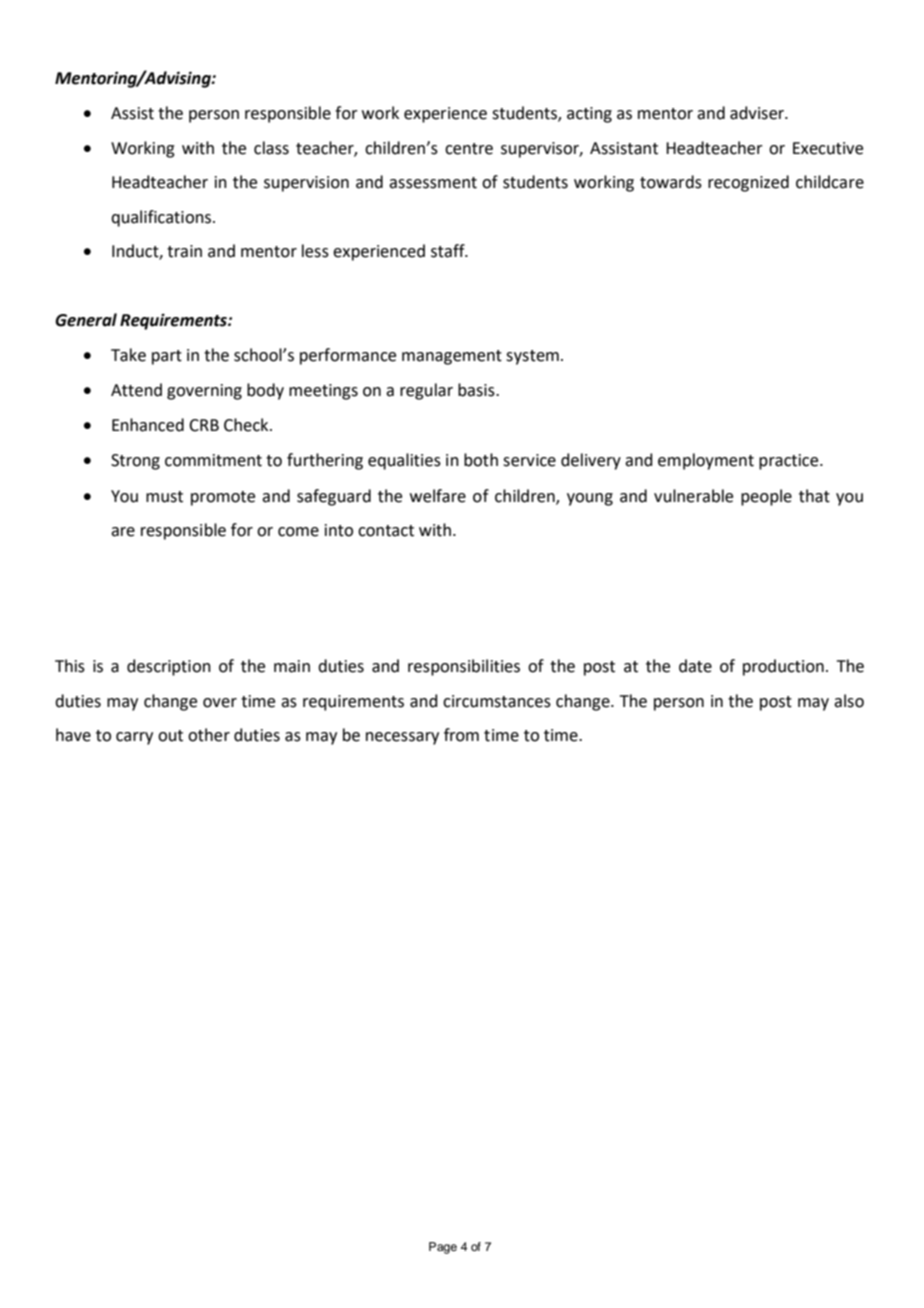 This screenshot has width=924, height=1308. What do you see at coordinates (161, 218) in the screenshot?
I see `qualifications` at bounding box center [161, 218].
